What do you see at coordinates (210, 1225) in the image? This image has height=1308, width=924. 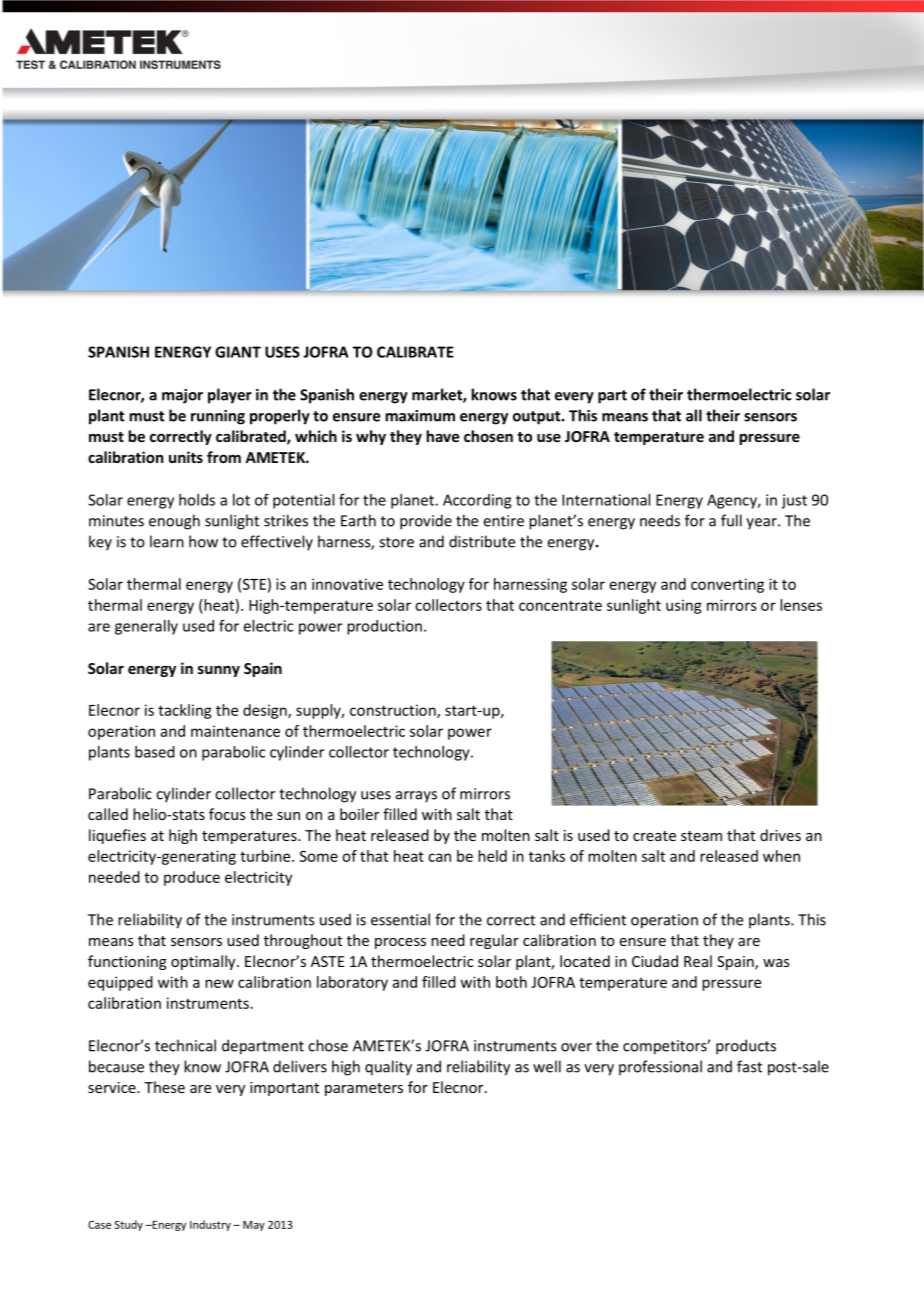 I see `Industry` at bounding box center [210, 1225].
